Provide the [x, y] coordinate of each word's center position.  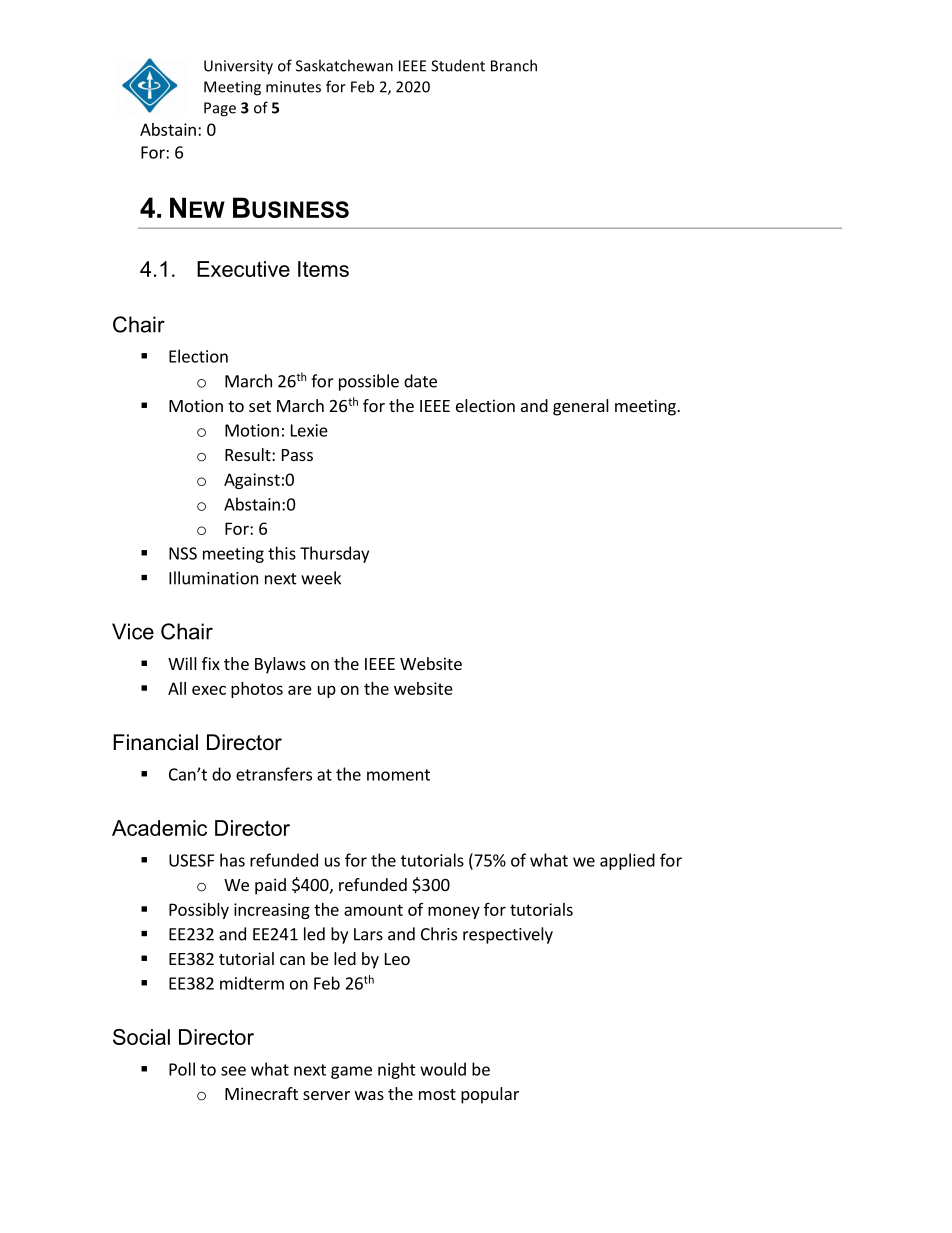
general [581, 407]
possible [369, 382]
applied [627, 861]
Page [220, 109]
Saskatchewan [344, 65]
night [397, 1070]
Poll [182, 1069]
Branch [514, 65]
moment [398, 775]
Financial [155, 742]
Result [249, 454]
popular [490, 1095]
